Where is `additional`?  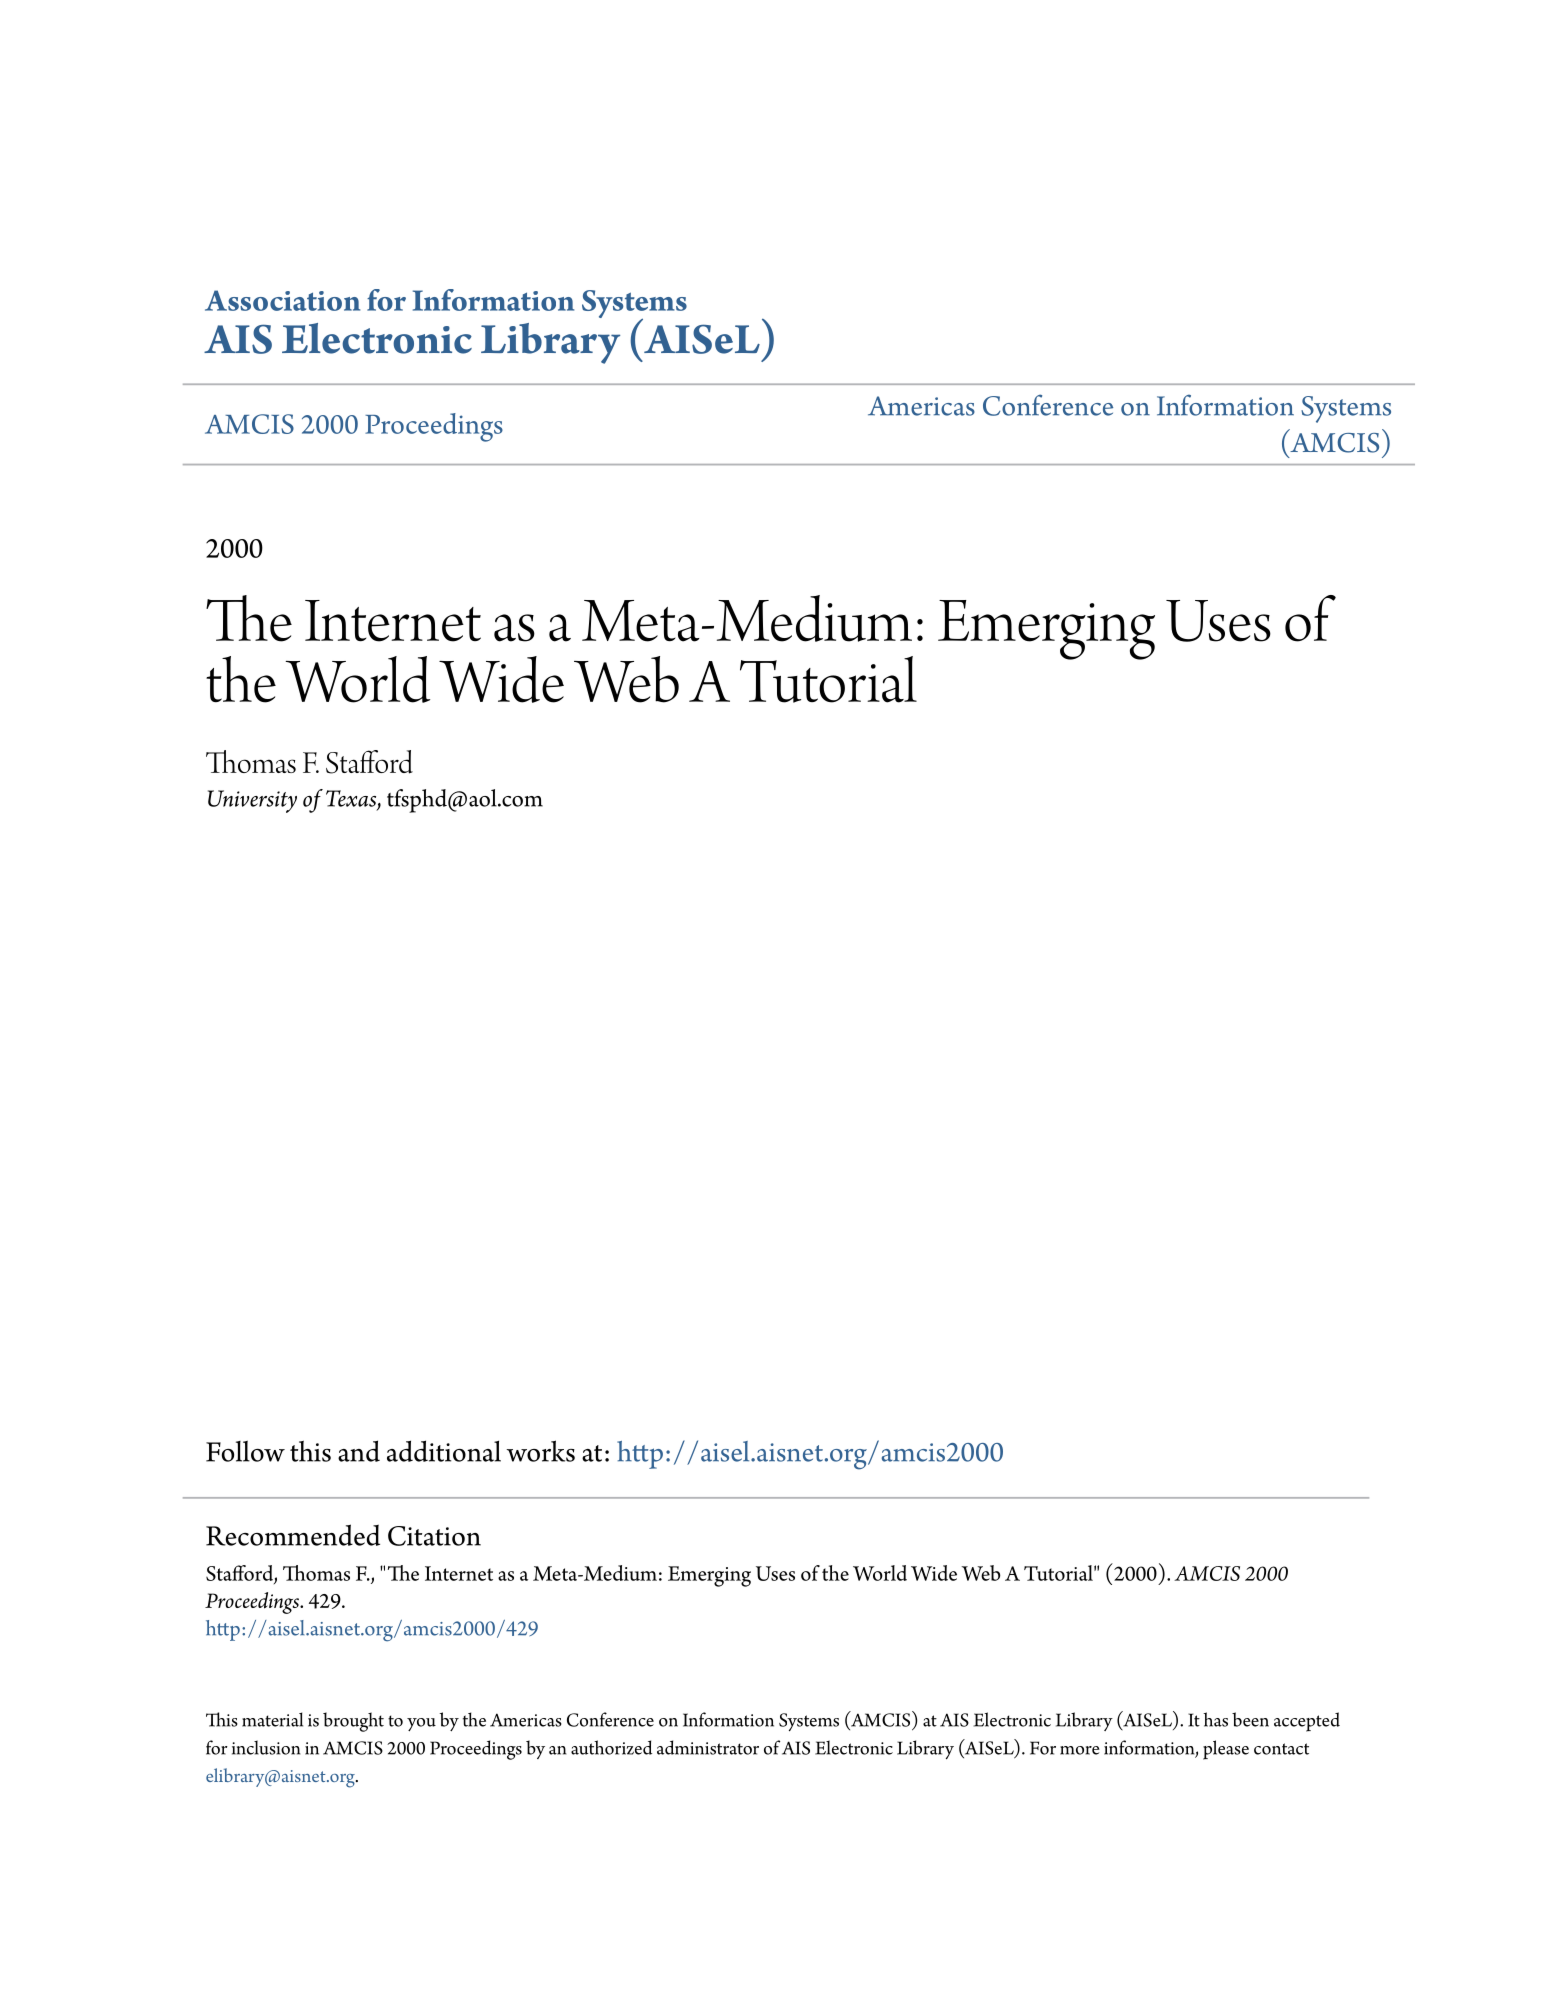
additional is located at coordinates (444, 1451).
